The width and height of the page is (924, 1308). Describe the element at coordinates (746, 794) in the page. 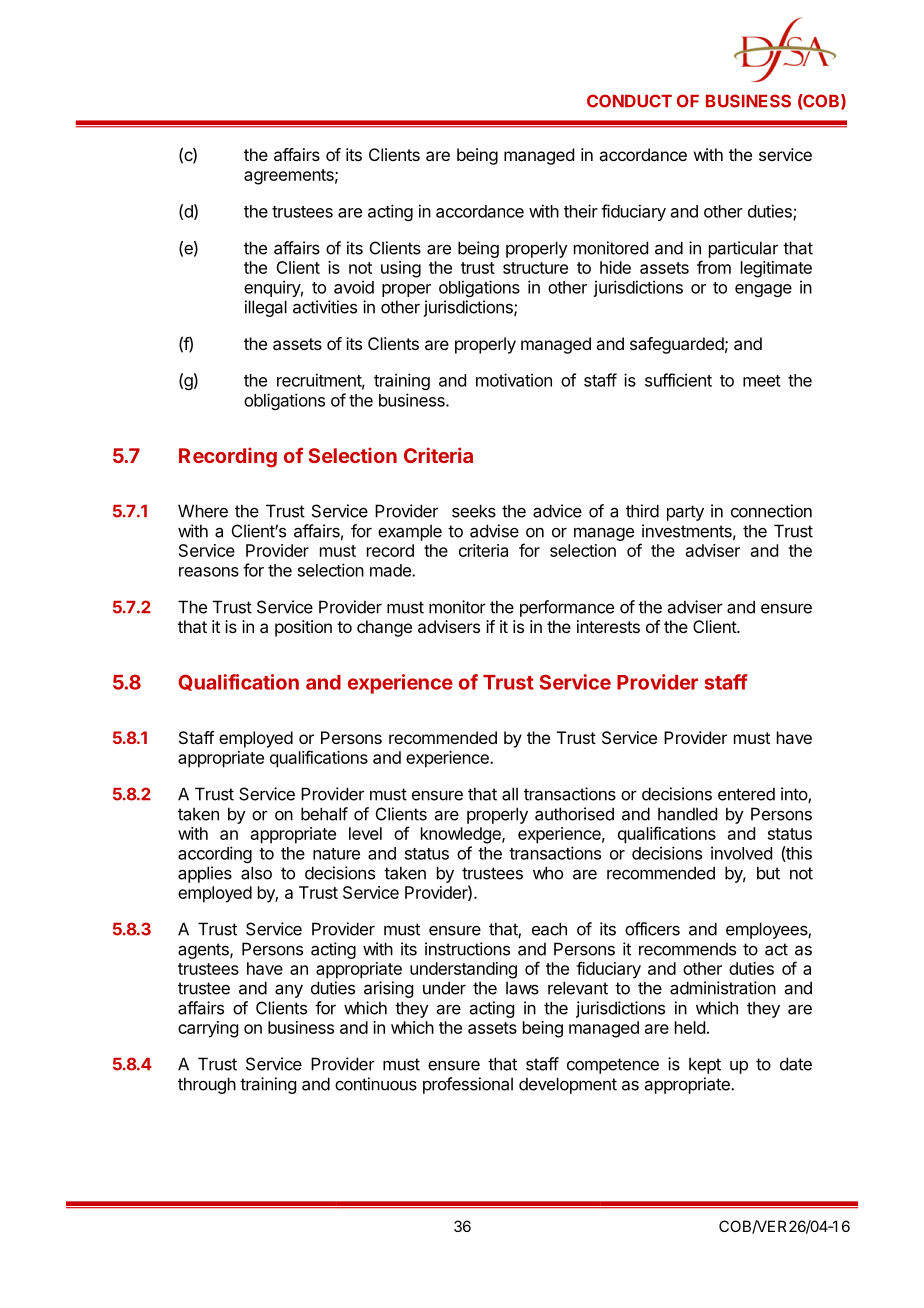

I see `entered` at that location.
